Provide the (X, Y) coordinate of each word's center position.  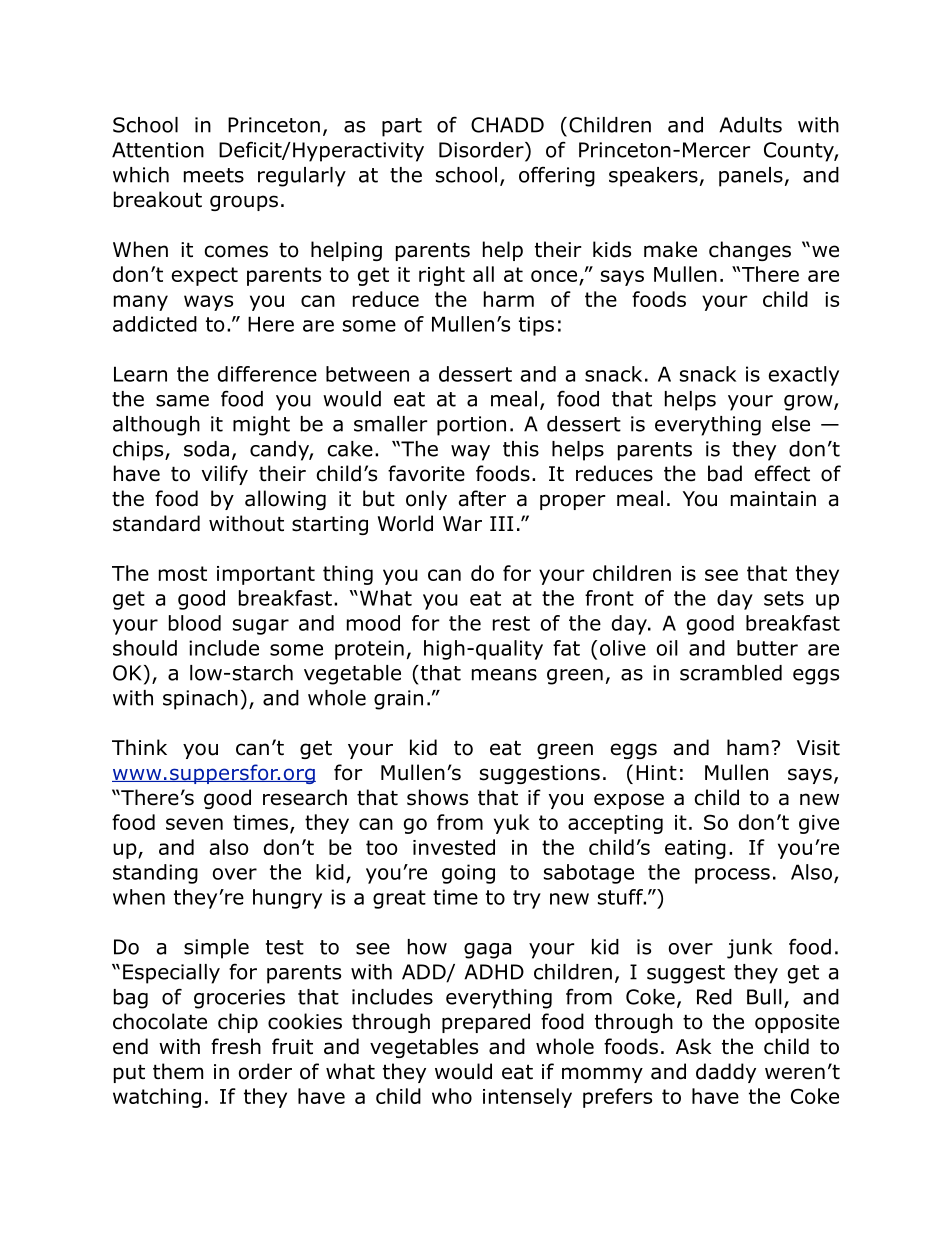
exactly (804, 376)
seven (194, 824)
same (182, 401)
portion (471, 426)
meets (214, 175)
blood (195, 623)
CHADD (507, 125)
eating (695, 849)
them (178, 1071)
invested (454, 847)
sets (784, 598)
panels (751, 177)
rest (511, 623)
